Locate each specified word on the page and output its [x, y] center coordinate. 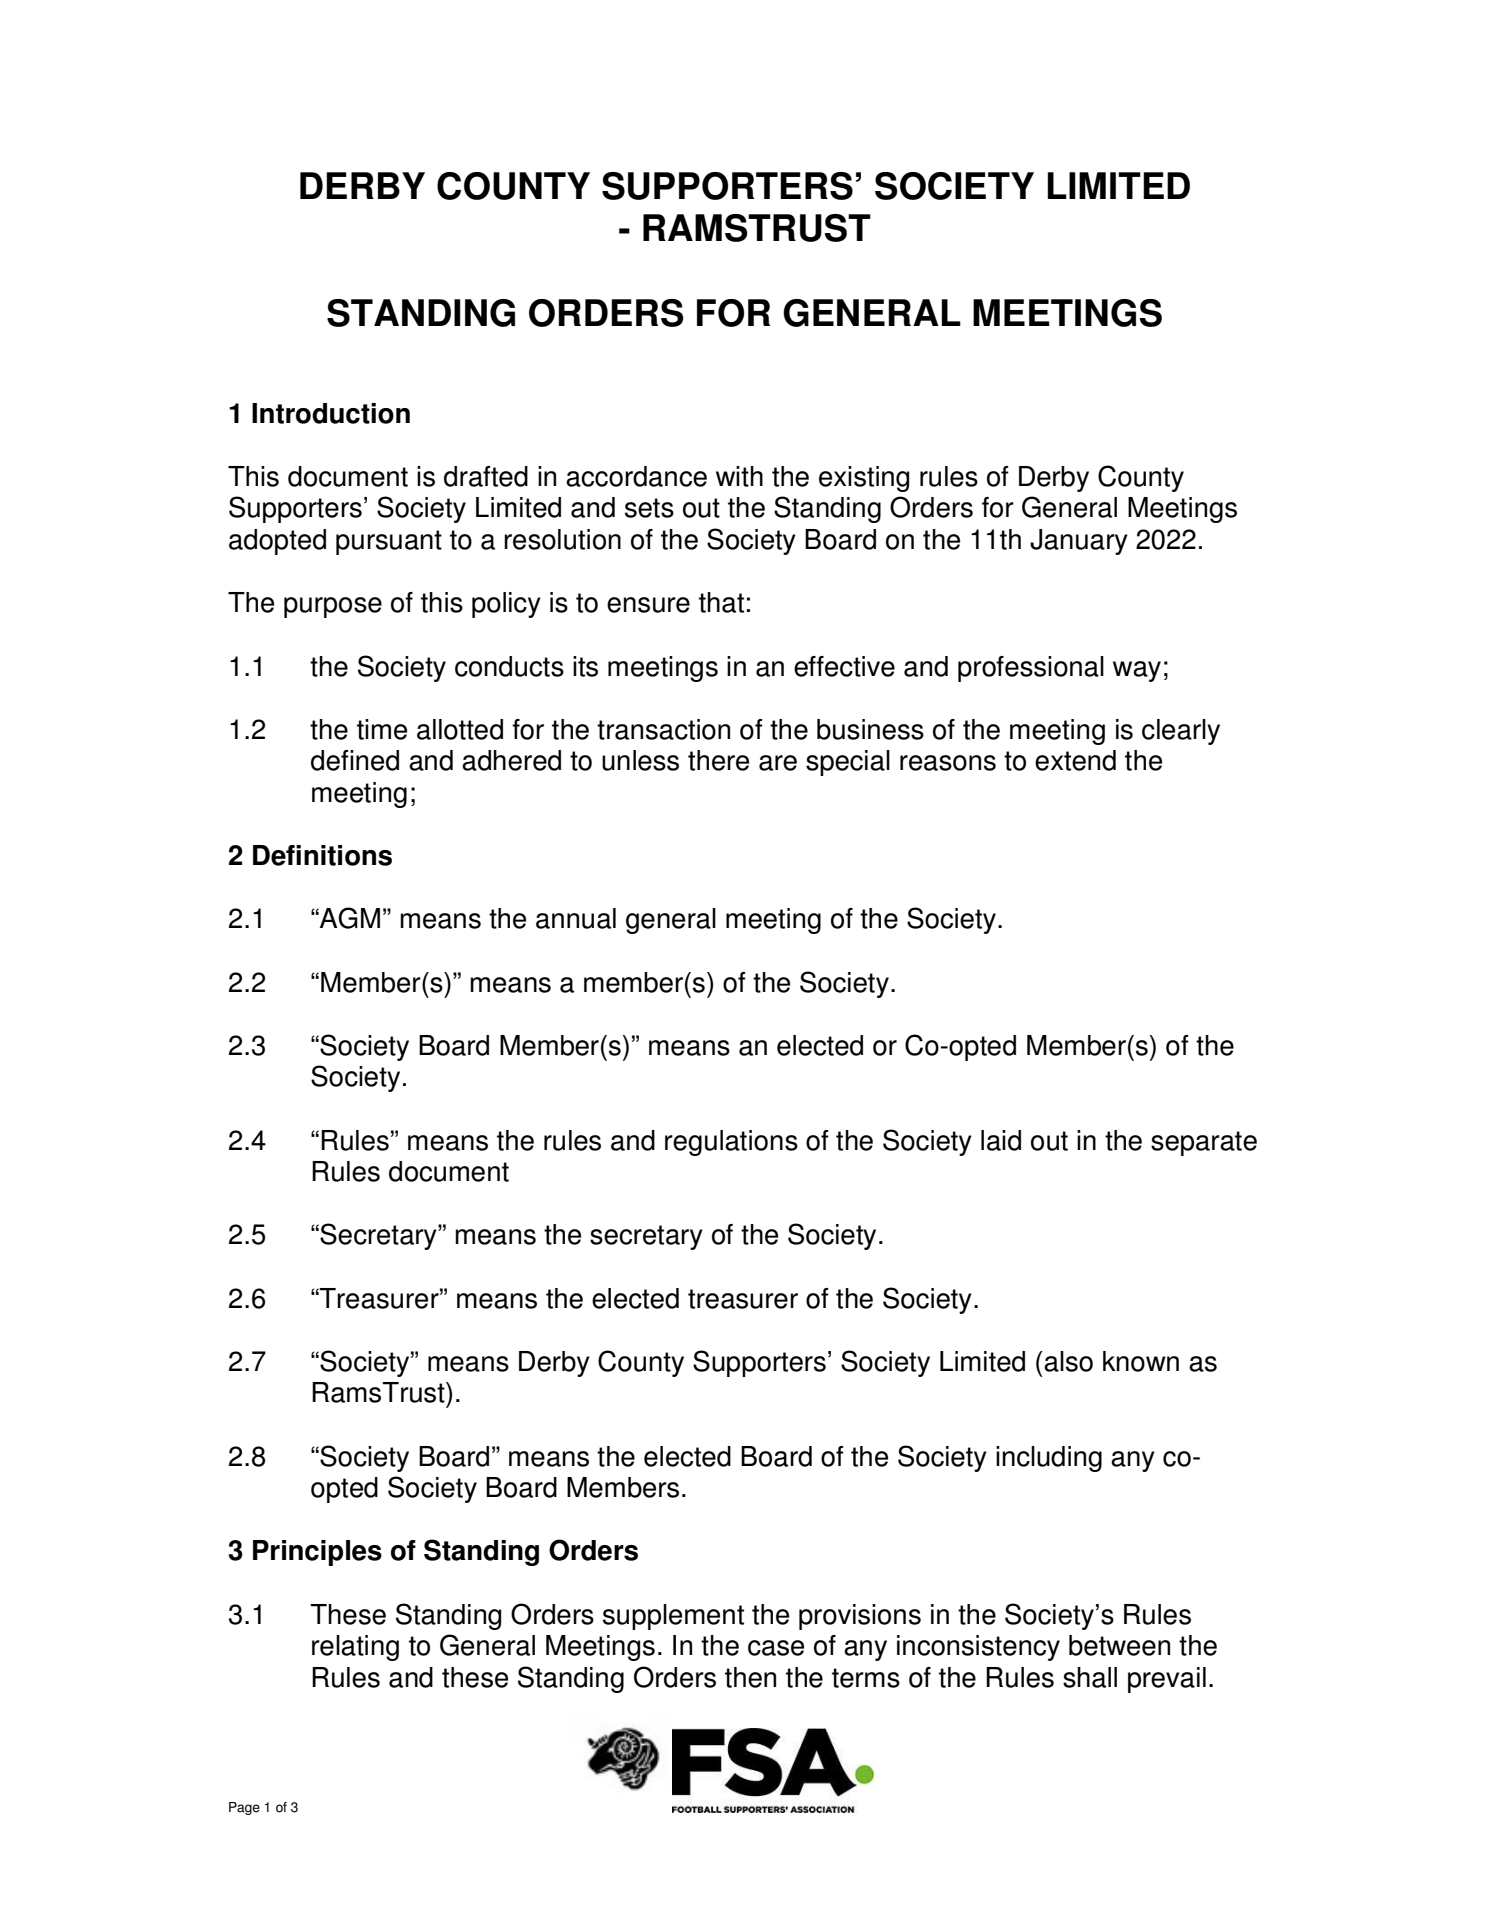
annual [576, 918]
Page [244, 1808]
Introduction [331, 413]
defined [355, 760]
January [1079, 542]
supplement [673, 1617]
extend [1075, 760]
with [739, 476]
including [1049, 1459]
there [718, 760]
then [750, 1677]
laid [1001, 1140]
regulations [731, 1143]
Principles [317, 1553]
